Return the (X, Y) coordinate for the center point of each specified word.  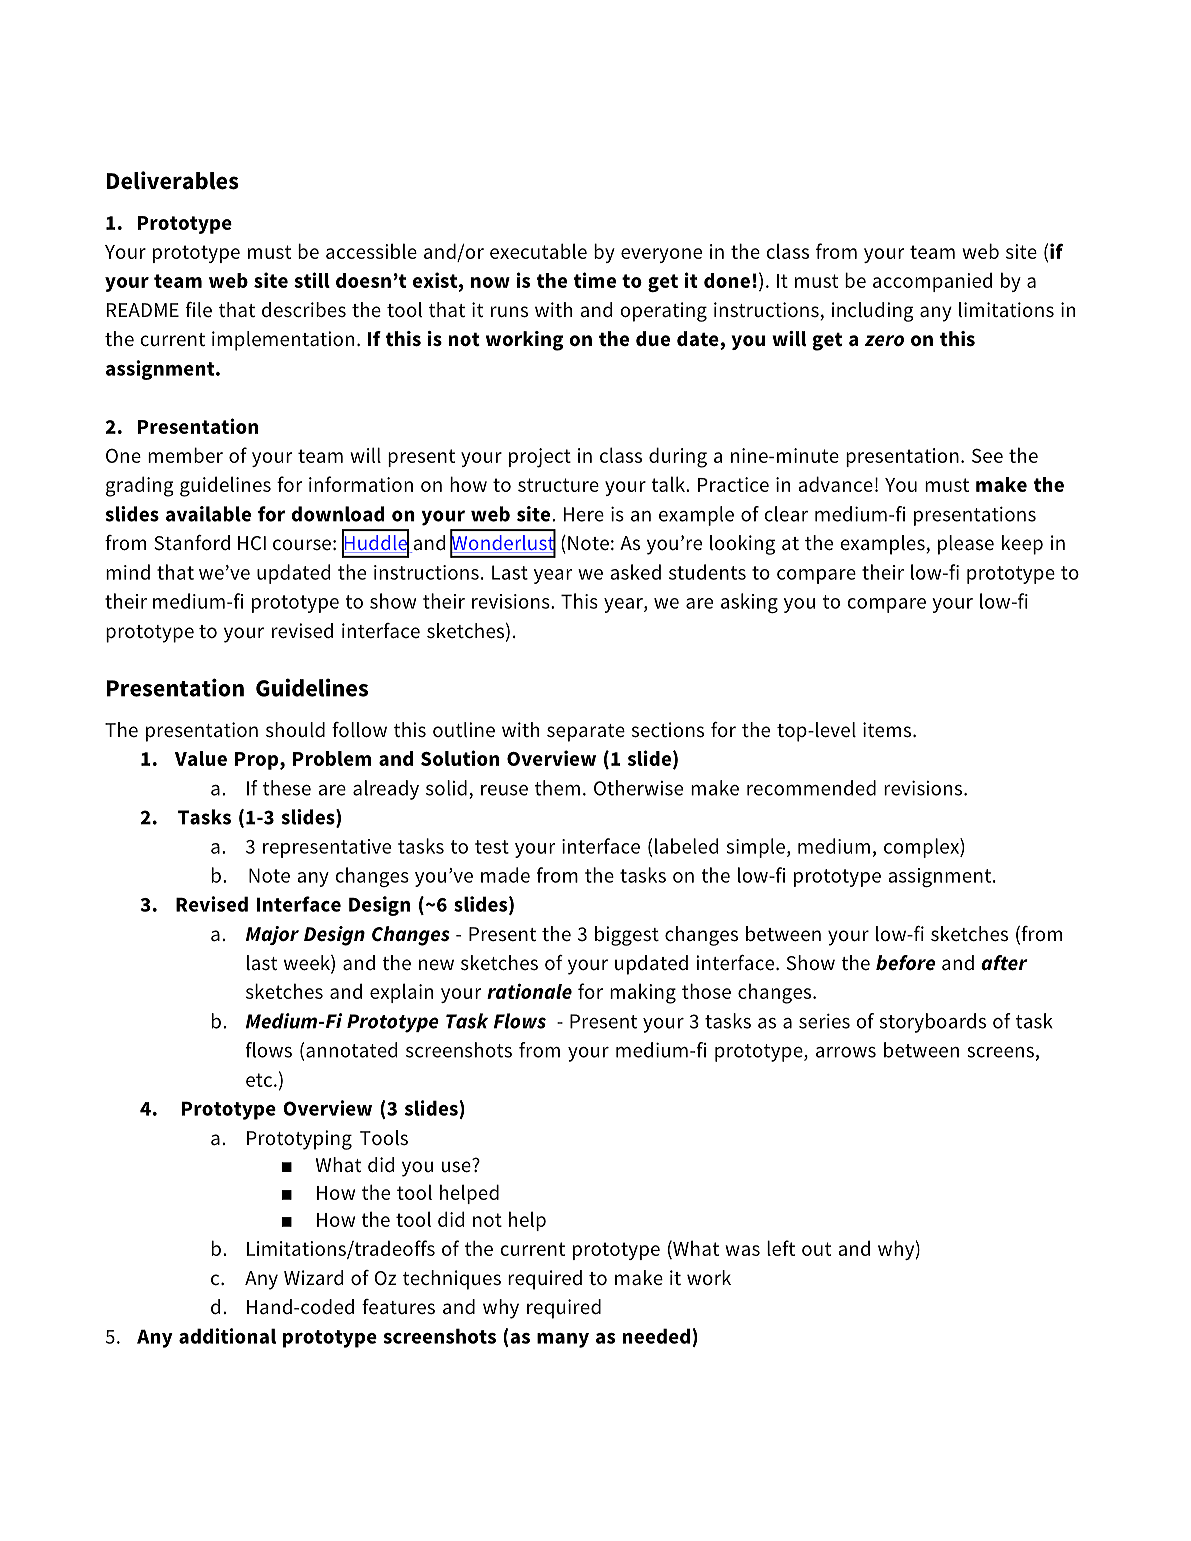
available (208, 514)
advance (835, 484)
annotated (351, 1050)
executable (538, 251)
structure (558, 485)
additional (227, 1336)
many (563, 1340)
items (888, 730)
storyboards (933, 1023)
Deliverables (173, 180)
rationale (529, 991)
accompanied (932, 282)
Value (201, 758)
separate (586, 733)
